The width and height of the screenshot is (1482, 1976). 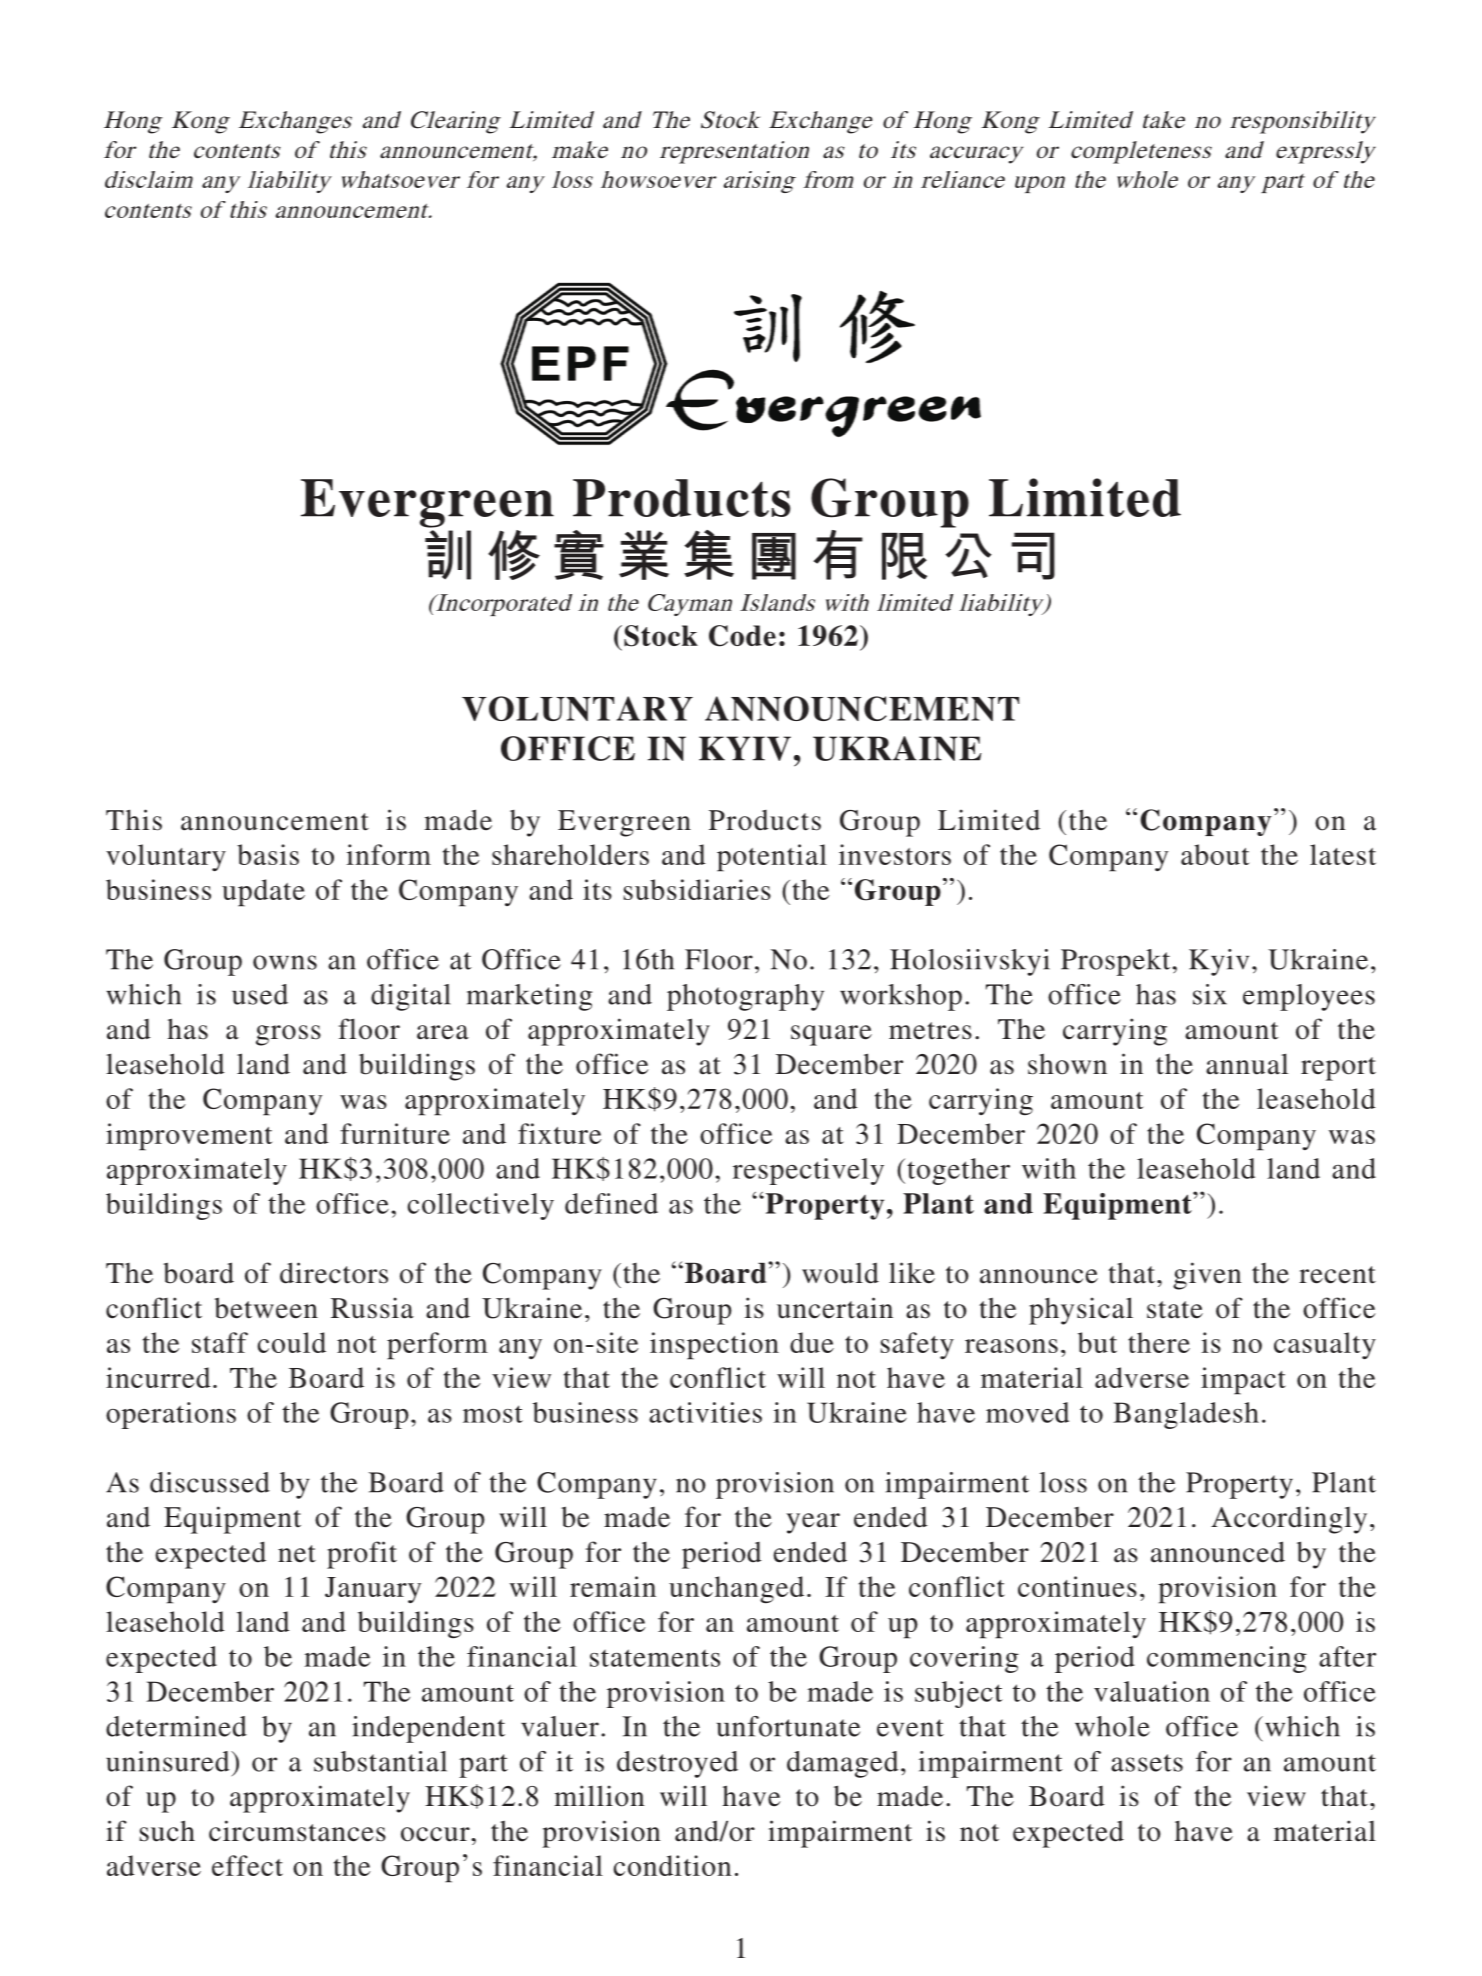 I want to click on about, so click(x=1215, y=854).
